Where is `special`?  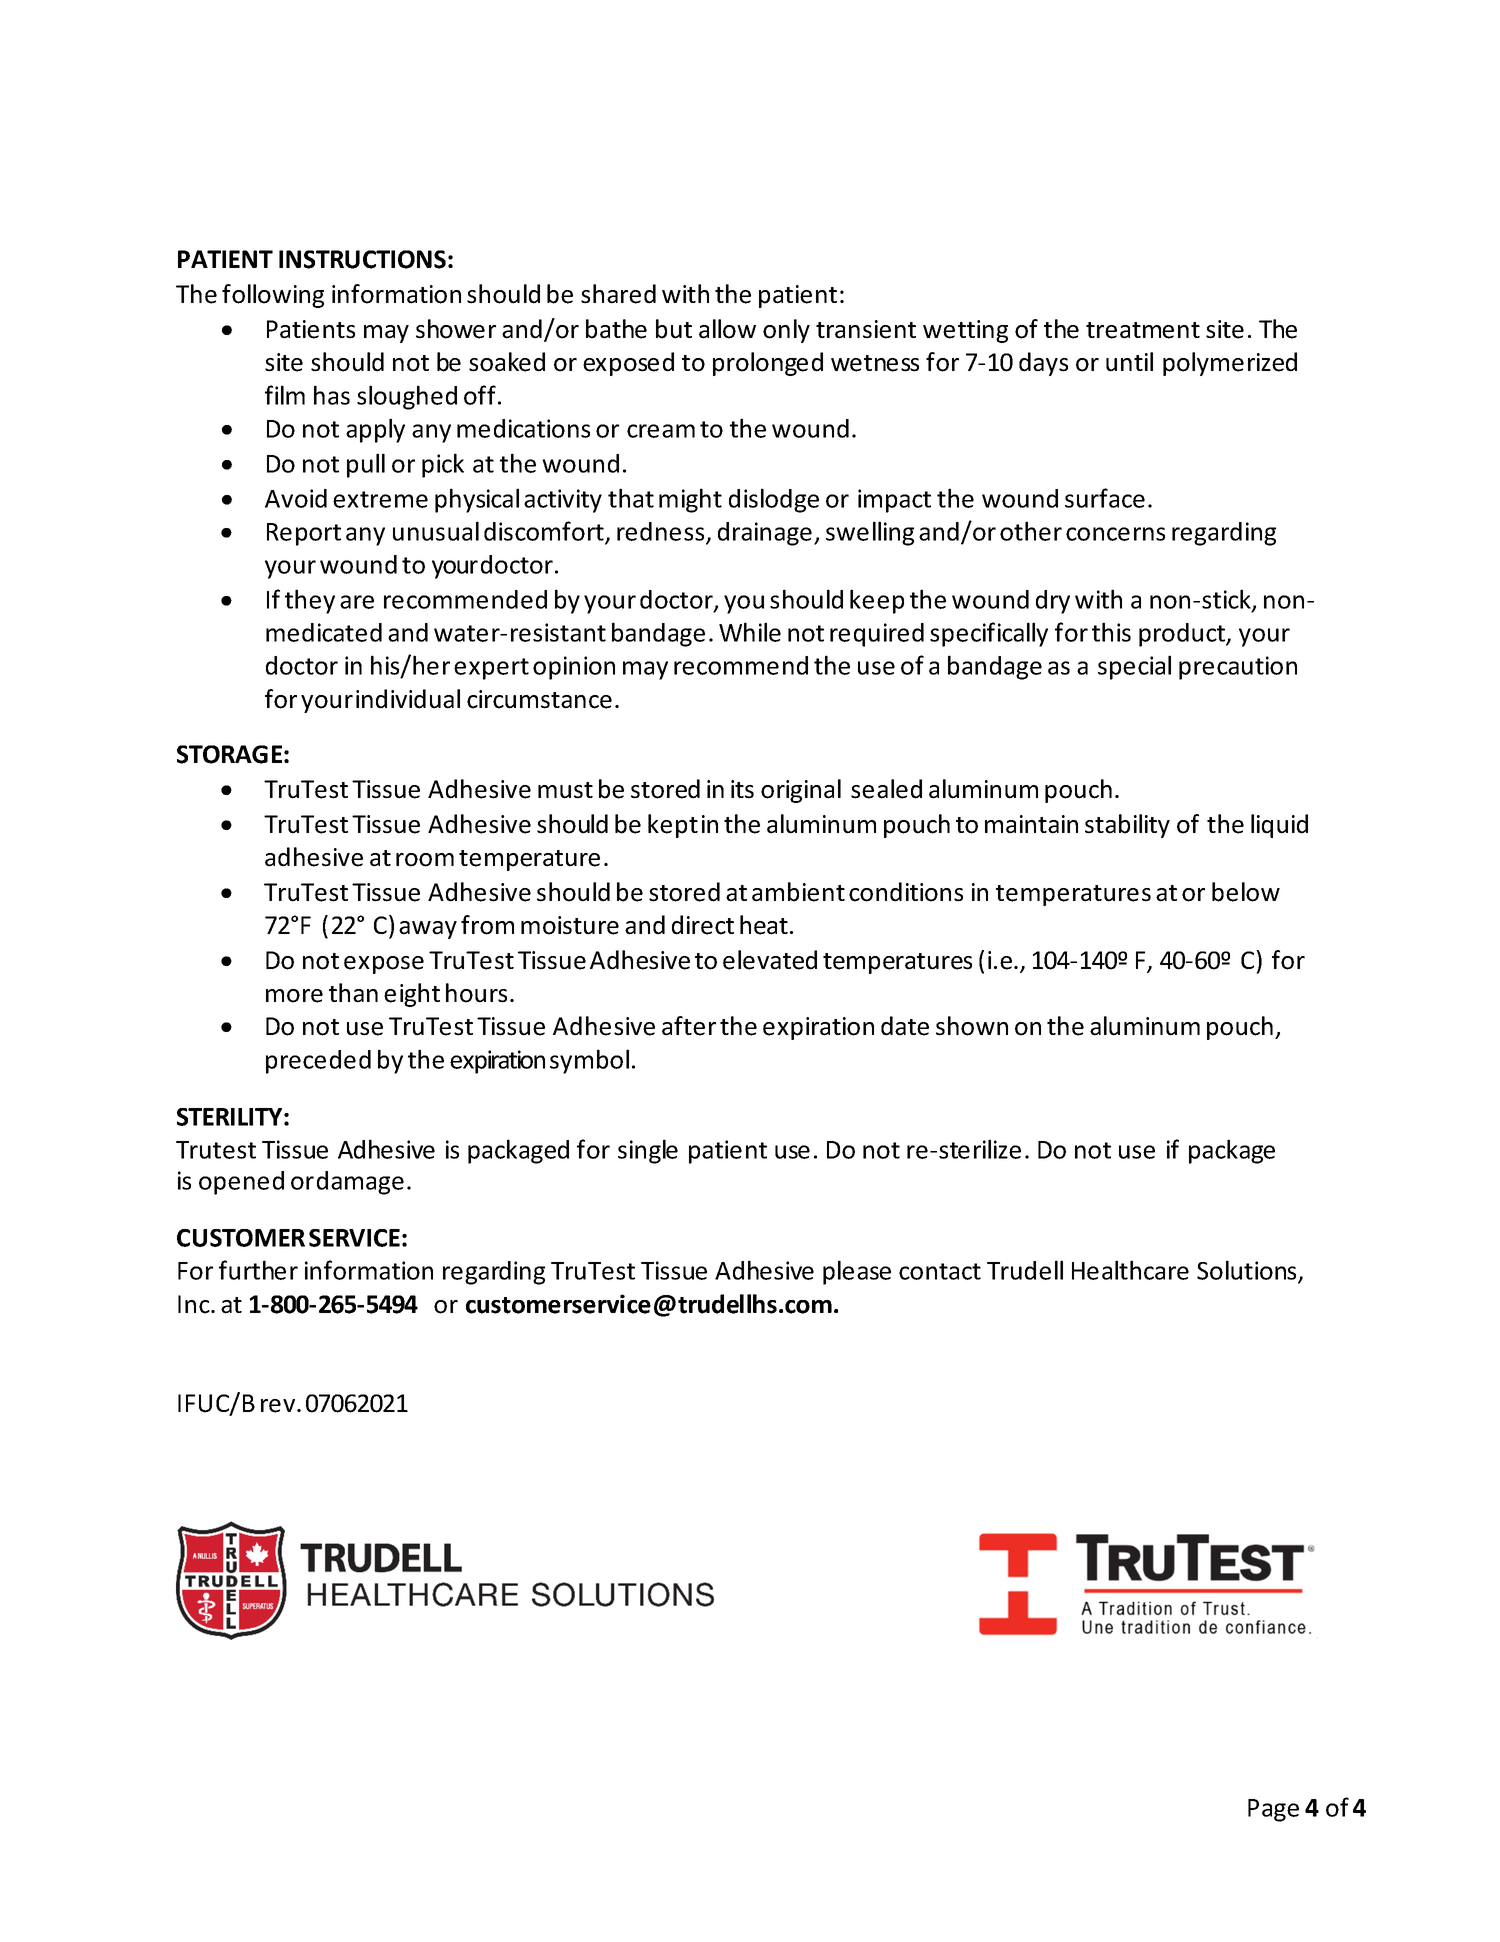 special is located at coordinates (1134, 667).
